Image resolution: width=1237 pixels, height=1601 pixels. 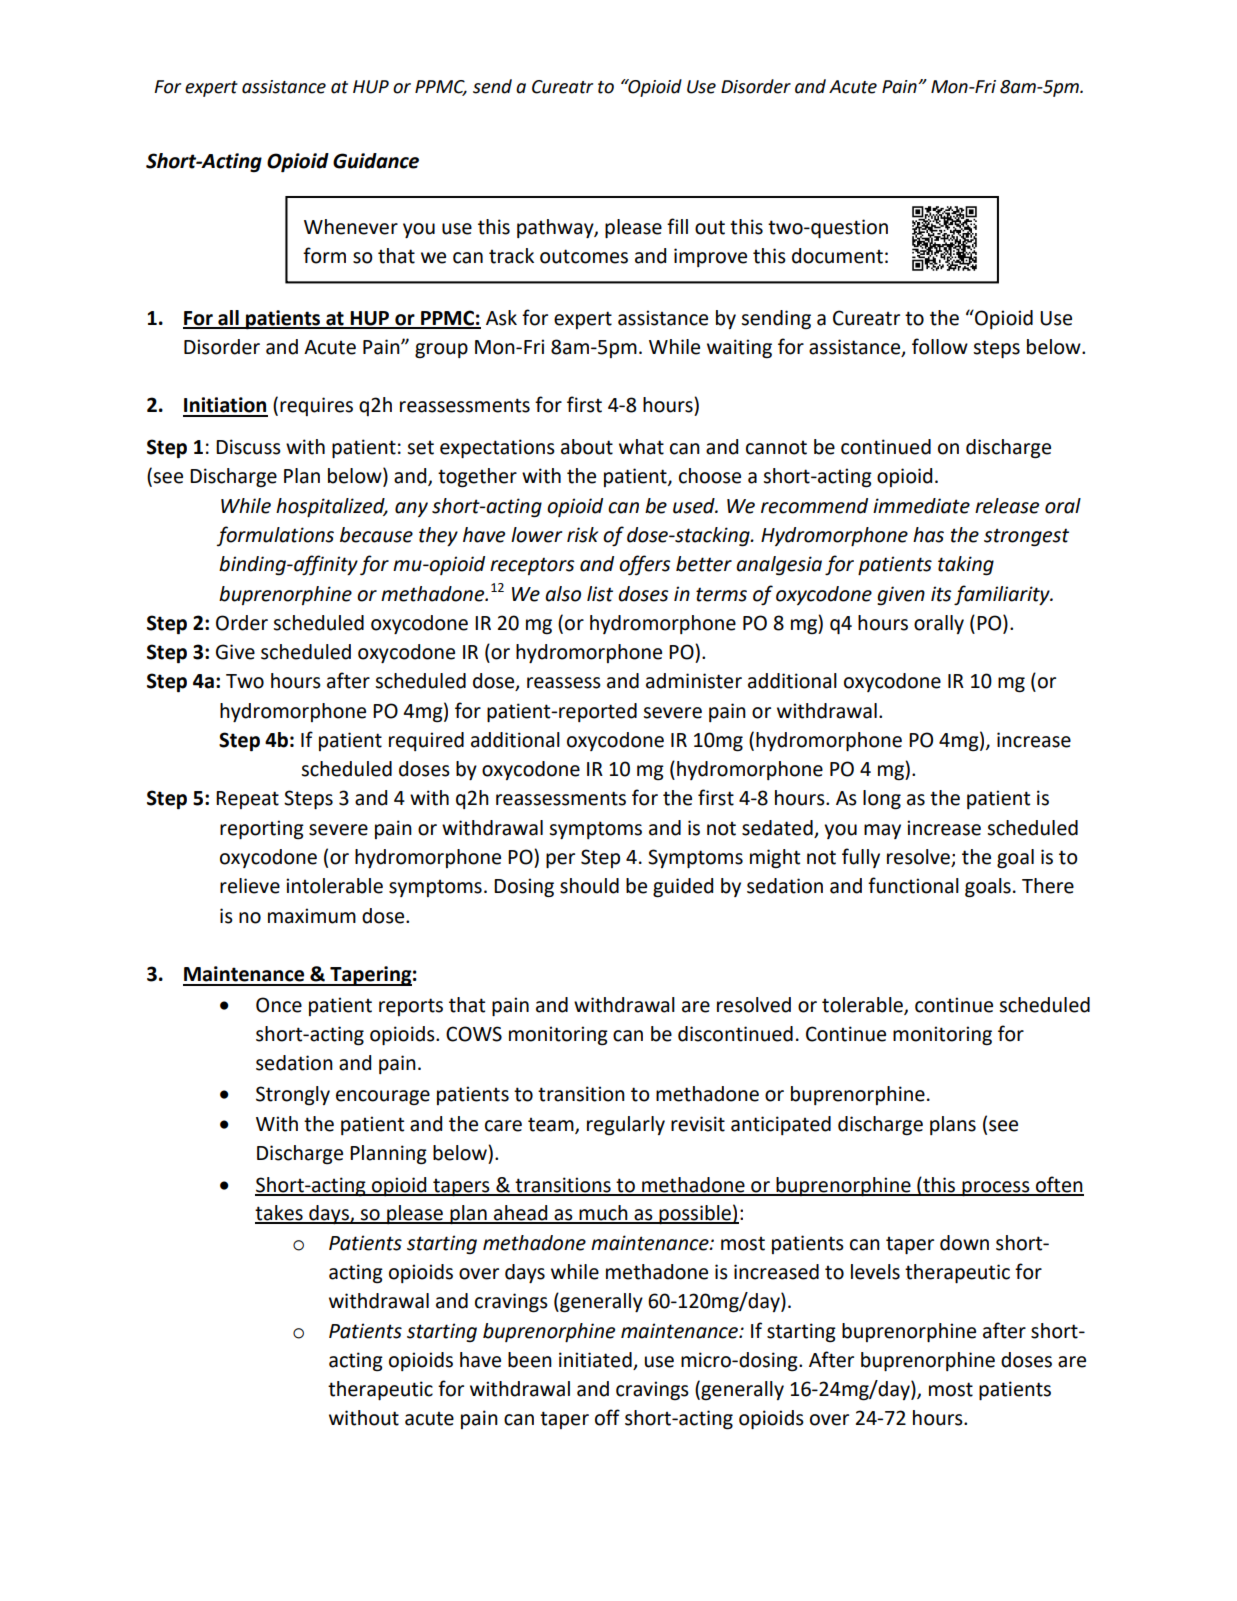 I want to click on fill, so click(x=677, y=226).
